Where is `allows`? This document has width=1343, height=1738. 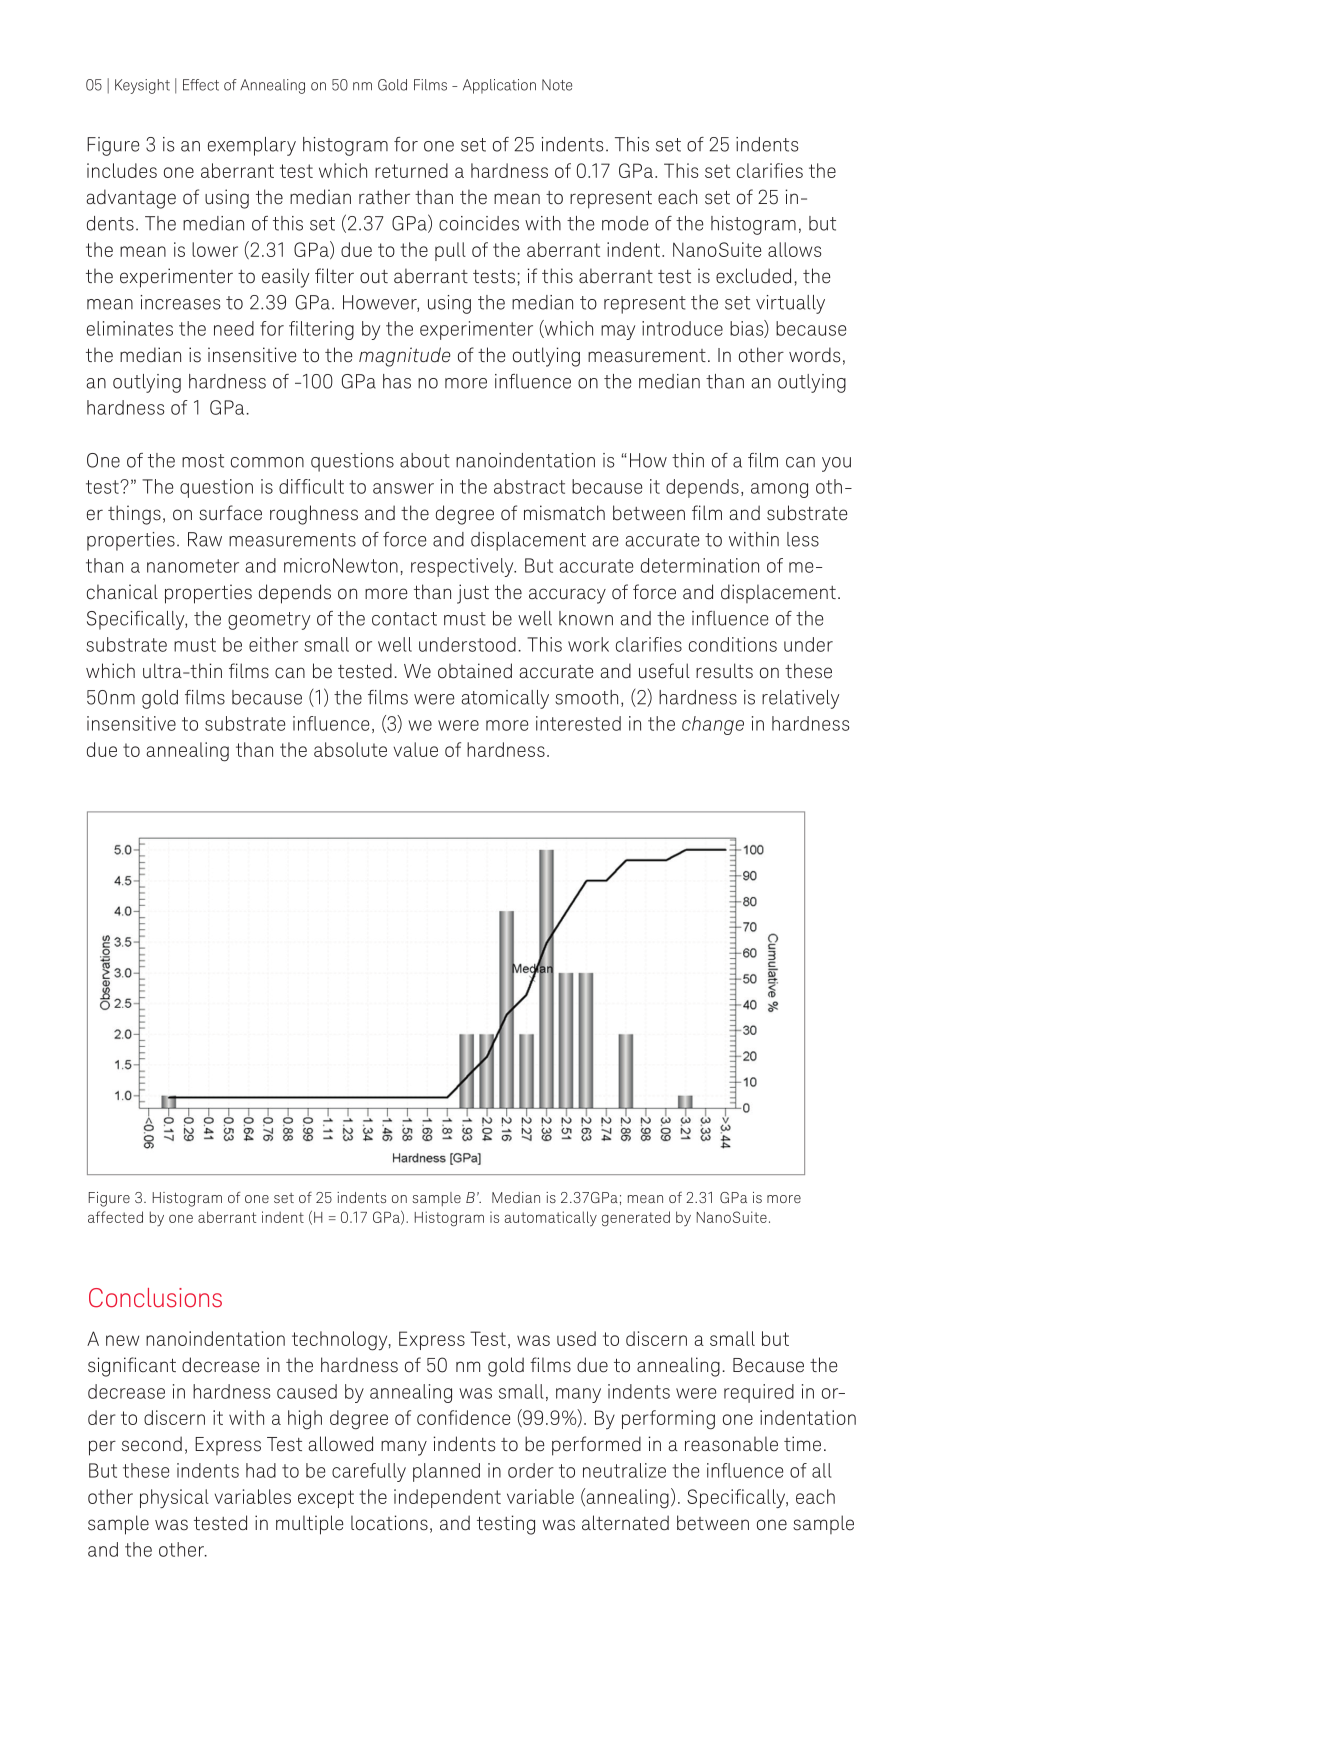 allows is located at coordinates (794, 249).
